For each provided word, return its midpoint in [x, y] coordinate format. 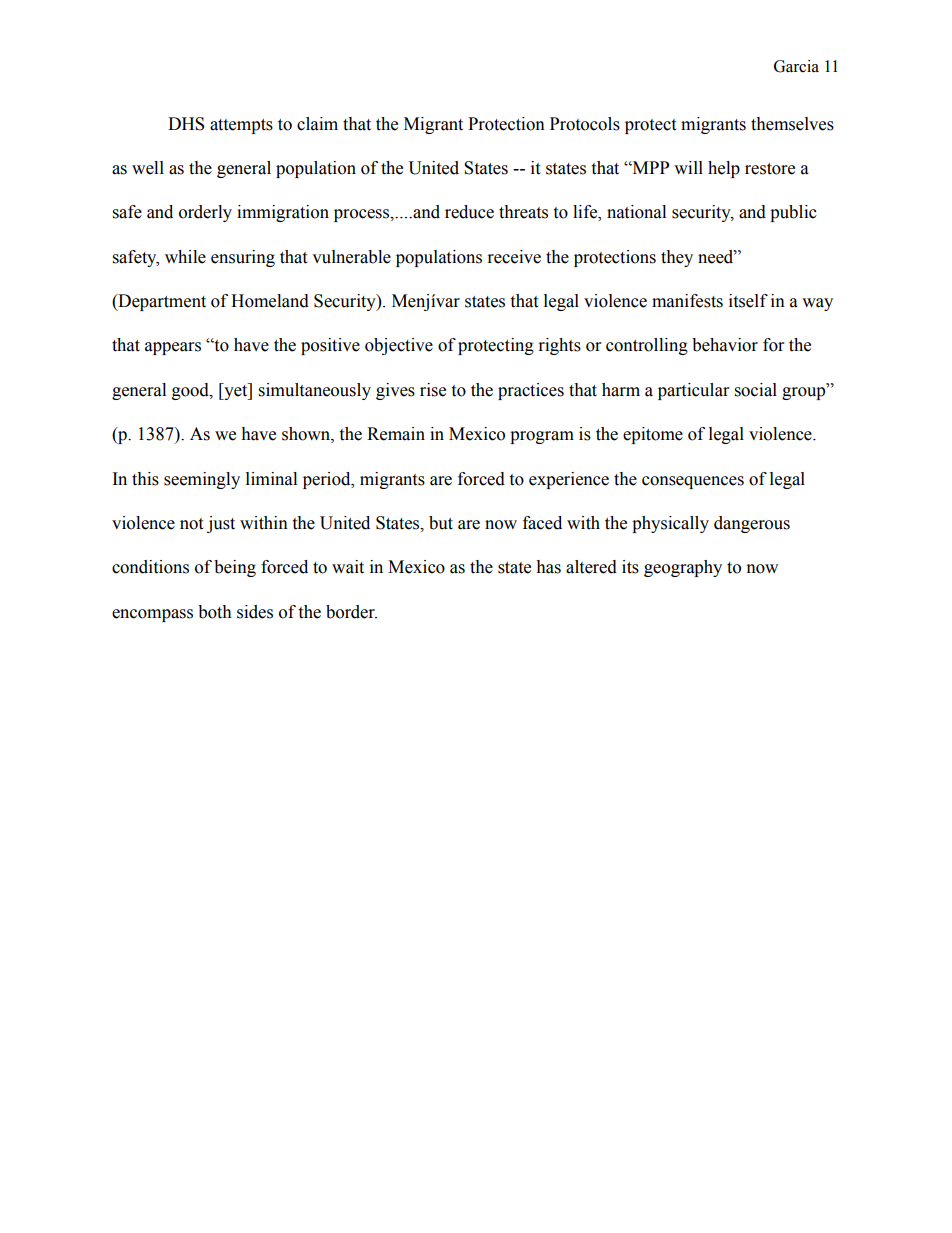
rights [560, 346]
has [548, 567]
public [793, 213]
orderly [205, 213]
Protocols [585, 124]
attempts [241, 126]
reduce [469, 212]
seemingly [202, 480]
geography [683, 568]
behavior [725, 345]
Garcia [796, 66]
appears [173, 348]
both [215, 612]
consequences [693, 482]
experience [569, 480]
